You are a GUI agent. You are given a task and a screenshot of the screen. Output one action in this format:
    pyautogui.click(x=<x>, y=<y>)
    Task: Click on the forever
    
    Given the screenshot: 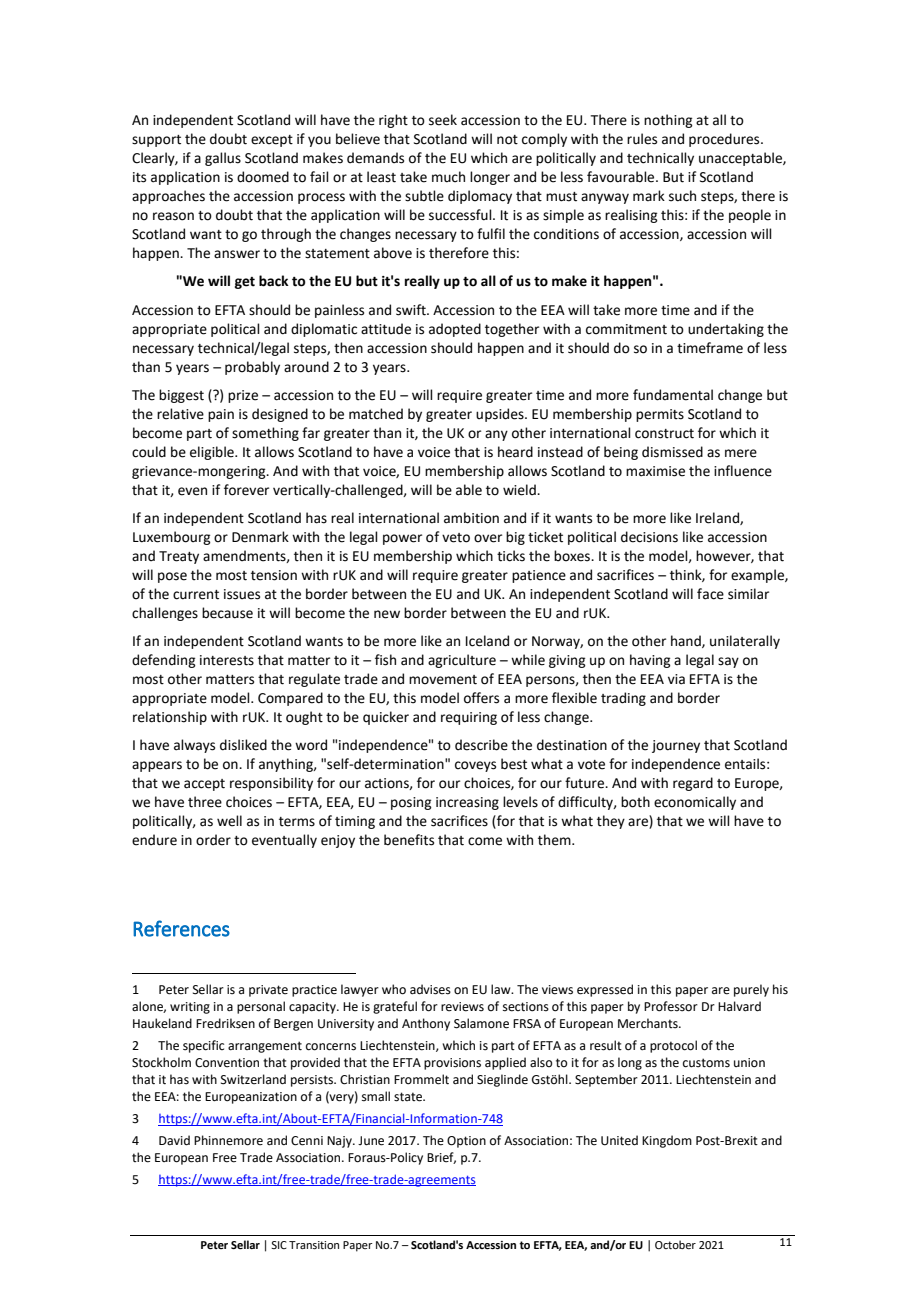 What is the action you would take?
    pyautogui.click(x=246, y=490)
